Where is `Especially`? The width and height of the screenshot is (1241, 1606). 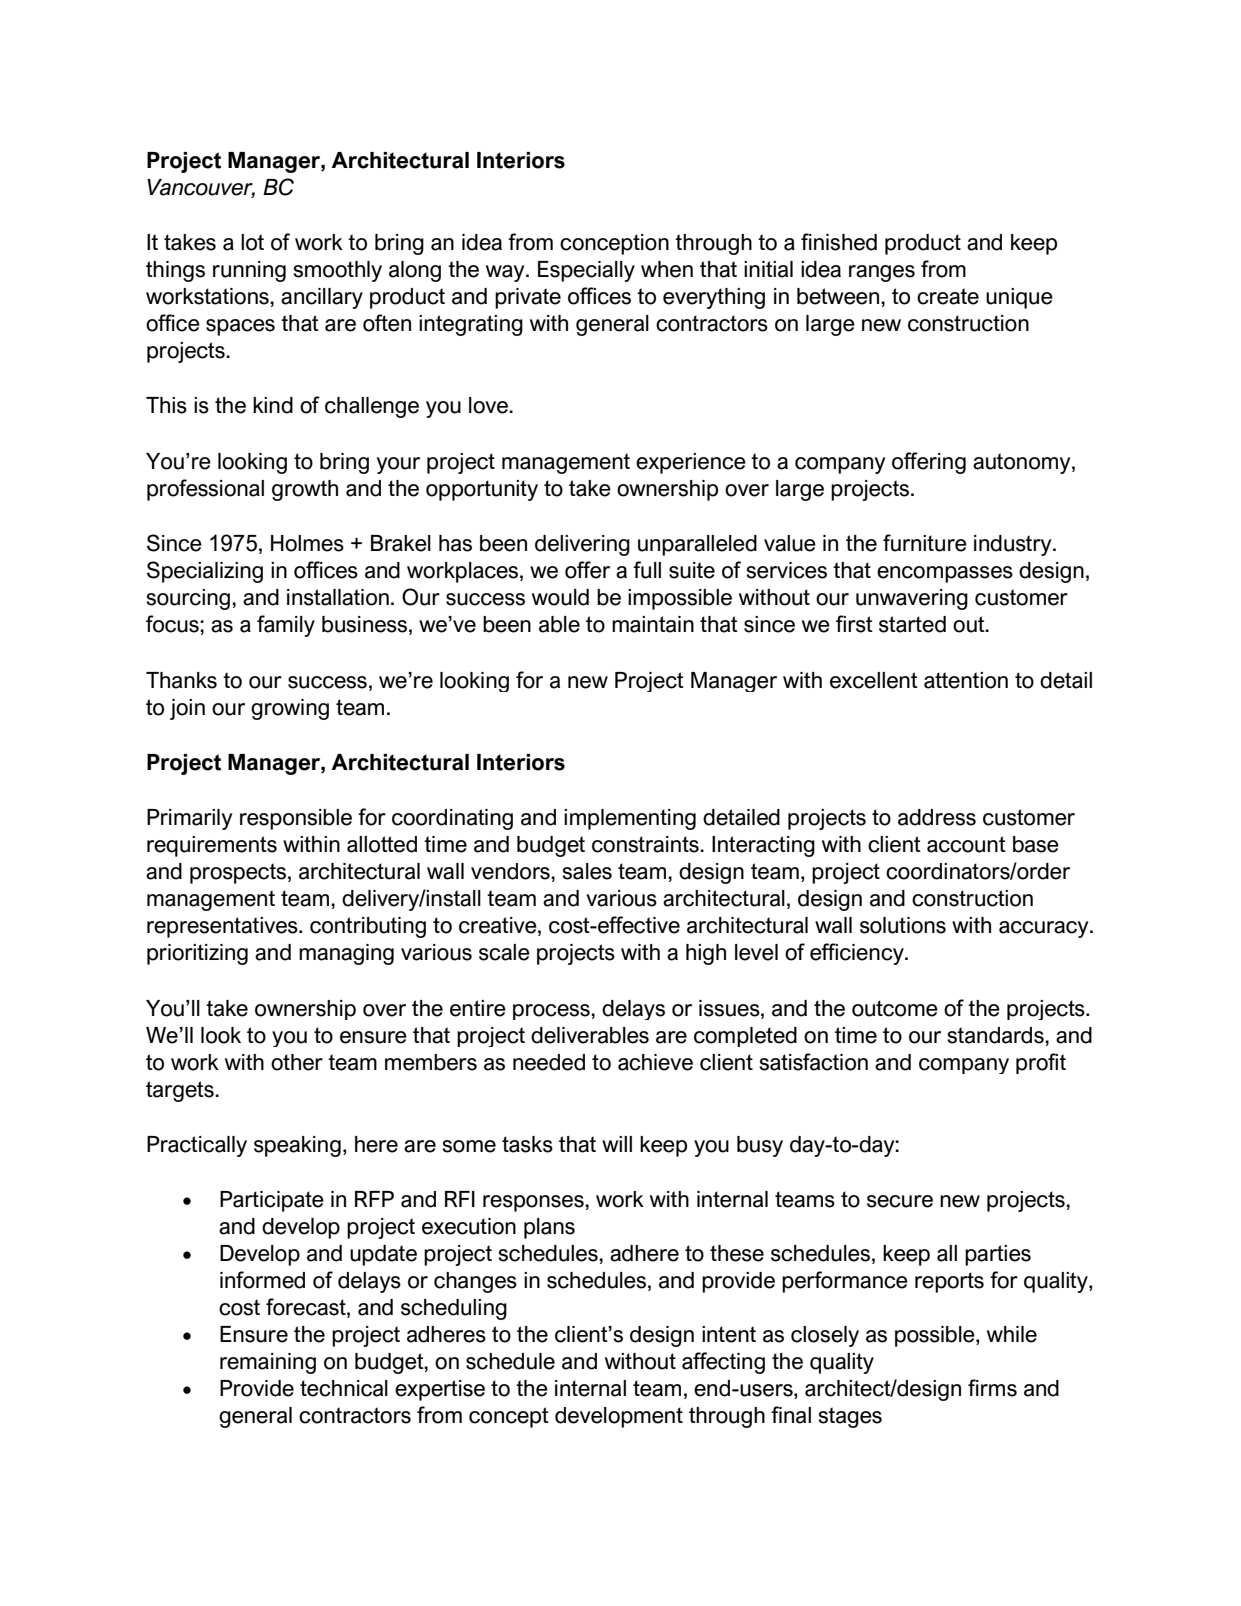
Especially is located at coordinates (586, 271).
